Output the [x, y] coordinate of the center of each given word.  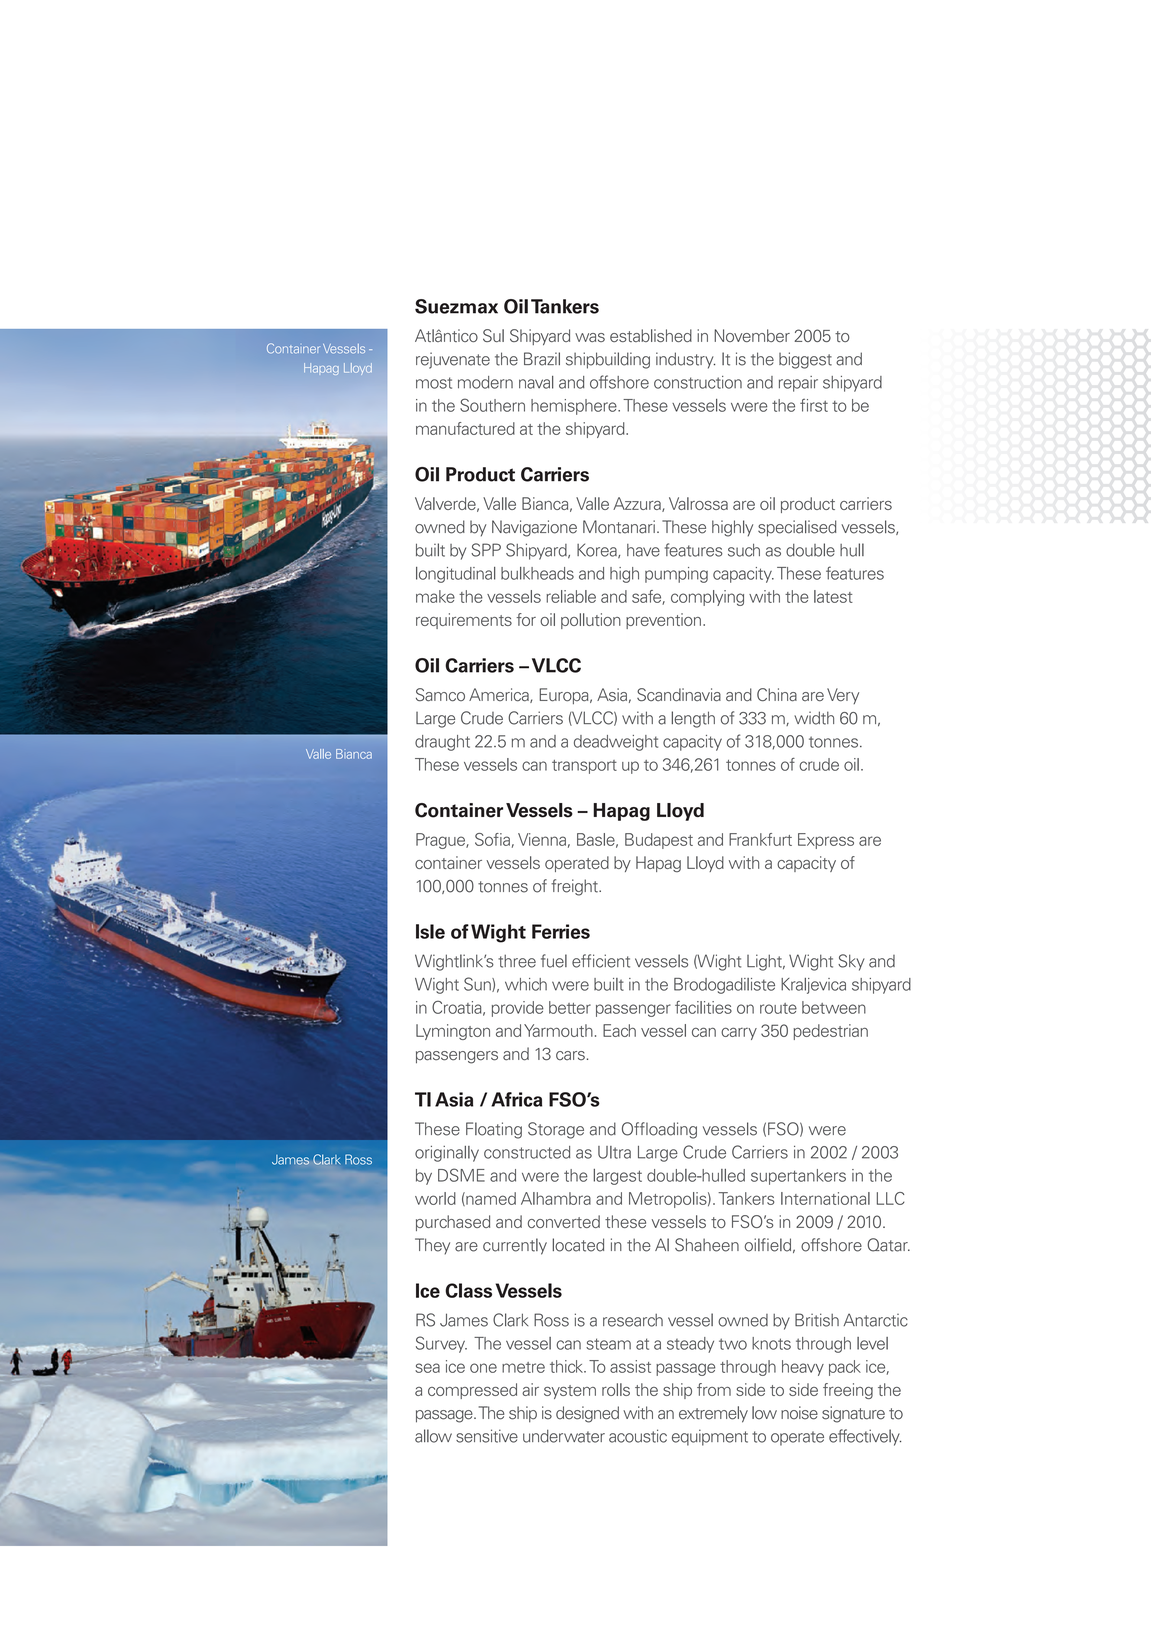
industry [685, 360]
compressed [472, 1391]
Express [826, 841]
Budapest [659, 841]
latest [833, 596]
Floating [494, 1130]
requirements [464, 621]
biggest [805, 360]
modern [485, 382]
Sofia [492, 839]
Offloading [659, 1130]
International [825, 1198]
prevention [663, 621]
